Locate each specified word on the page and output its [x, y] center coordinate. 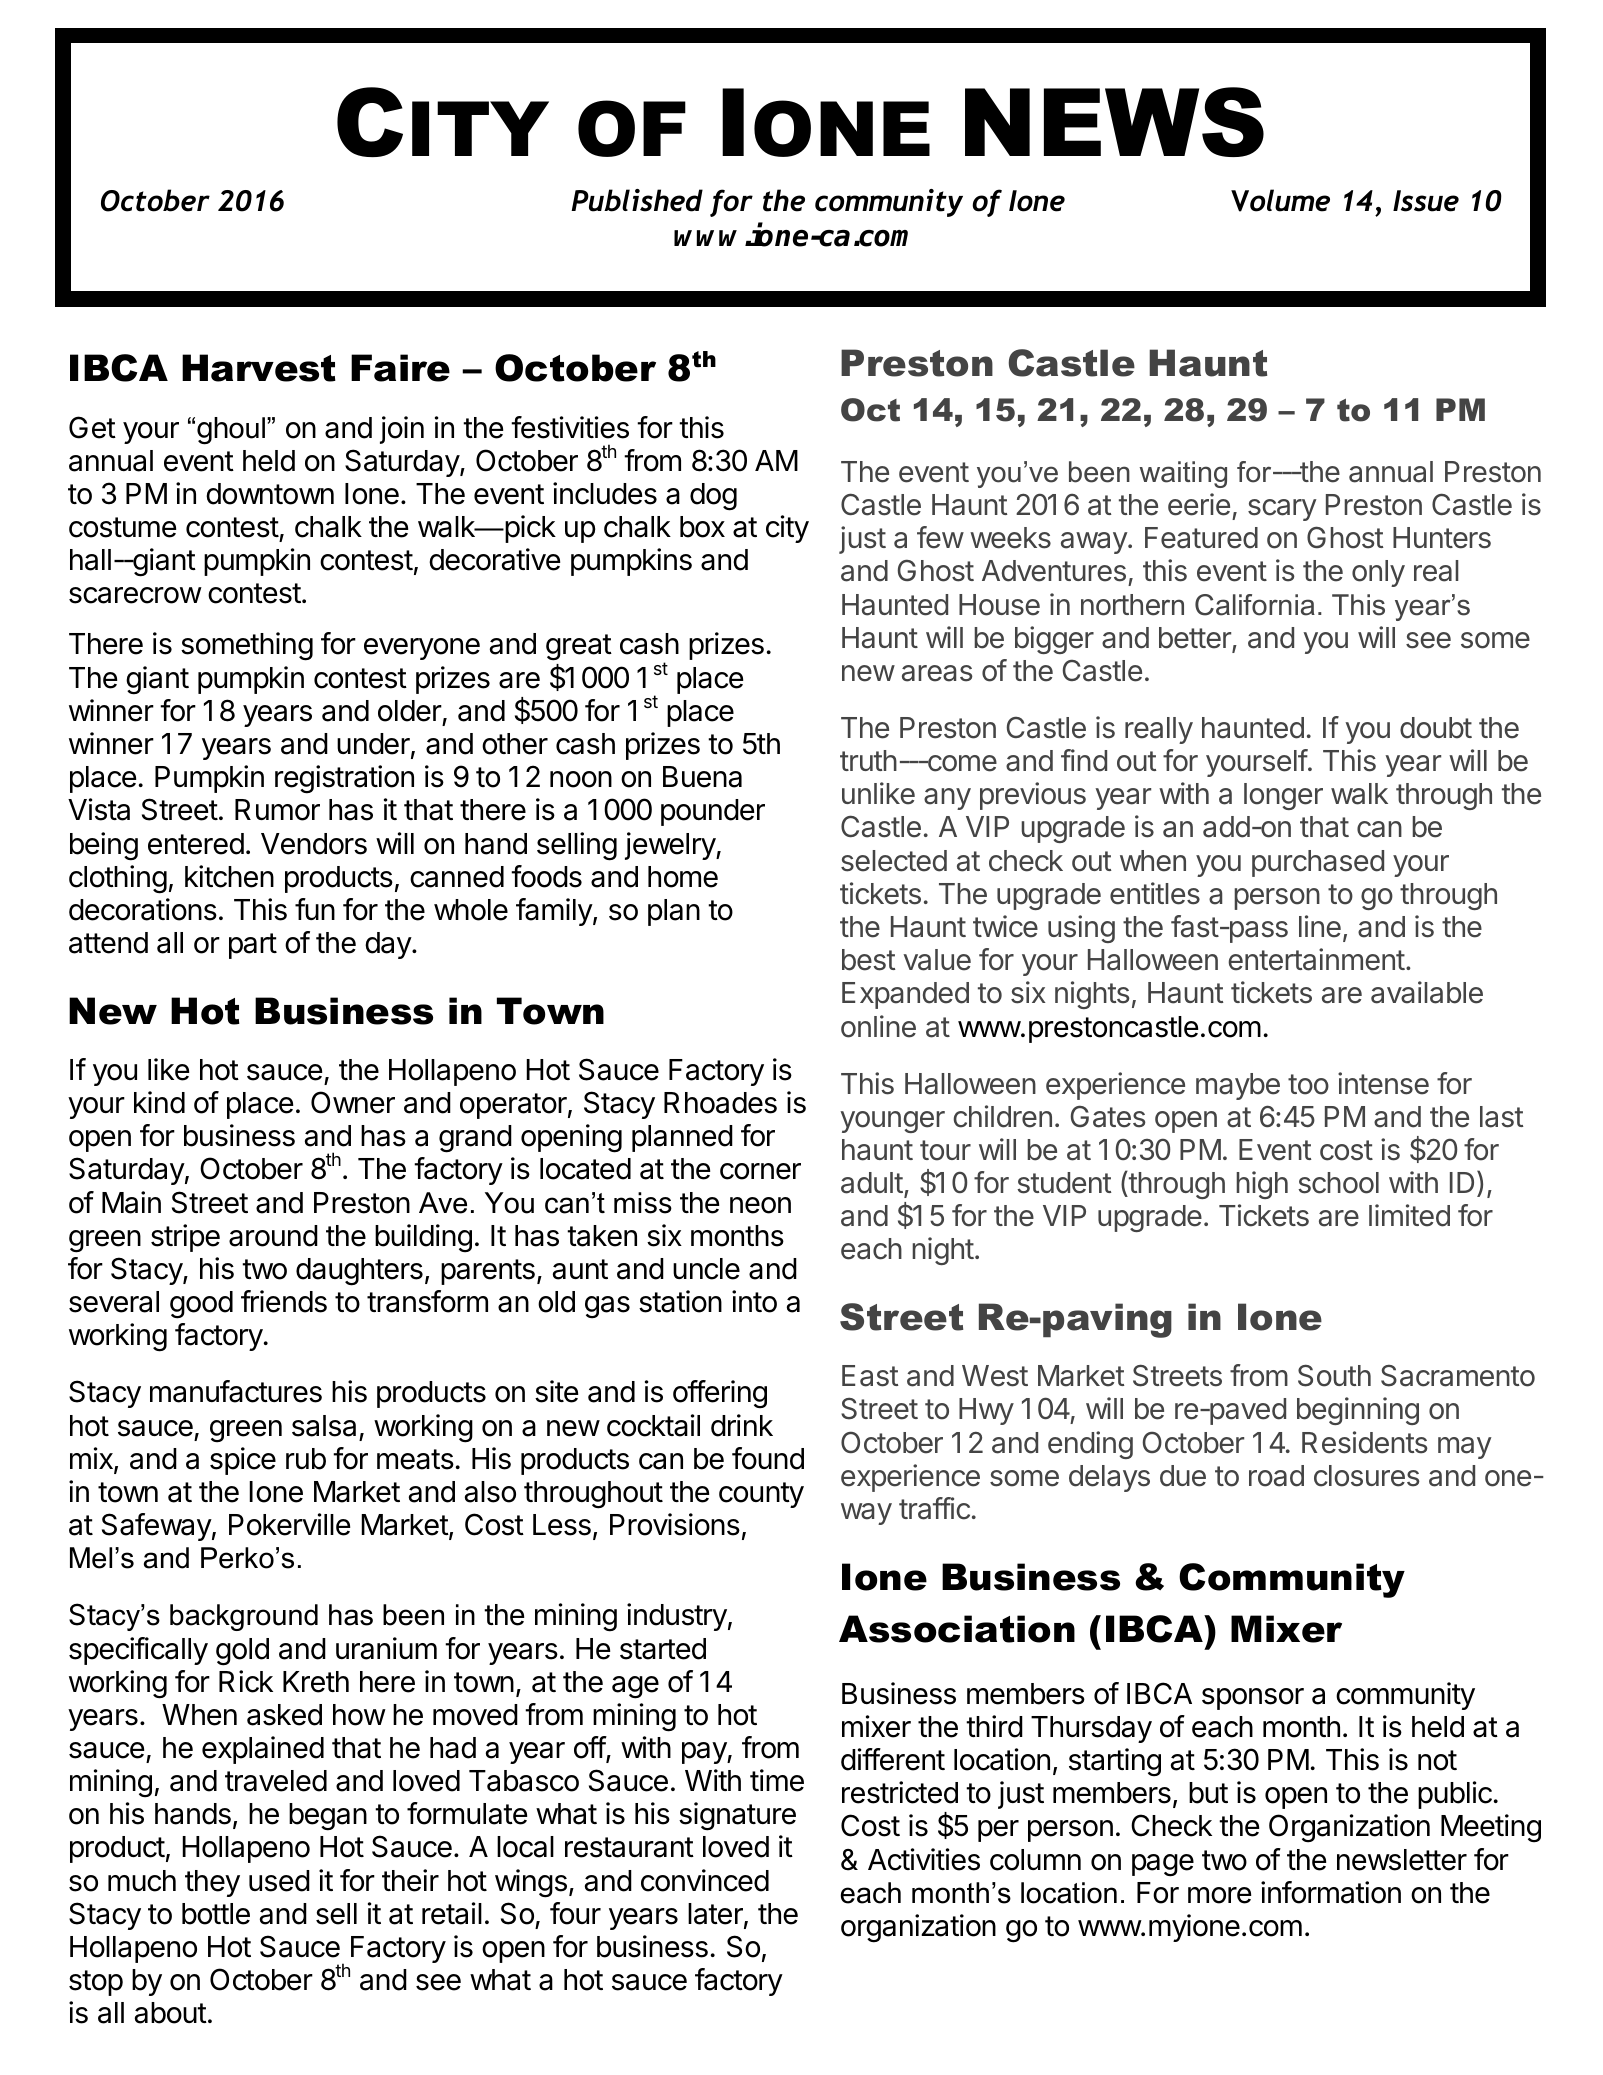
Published [637, 200]
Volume [1280, 200]
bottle [216, 1914]
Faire [400, 368]
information [1331, 1892]
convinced [705, 1880]
